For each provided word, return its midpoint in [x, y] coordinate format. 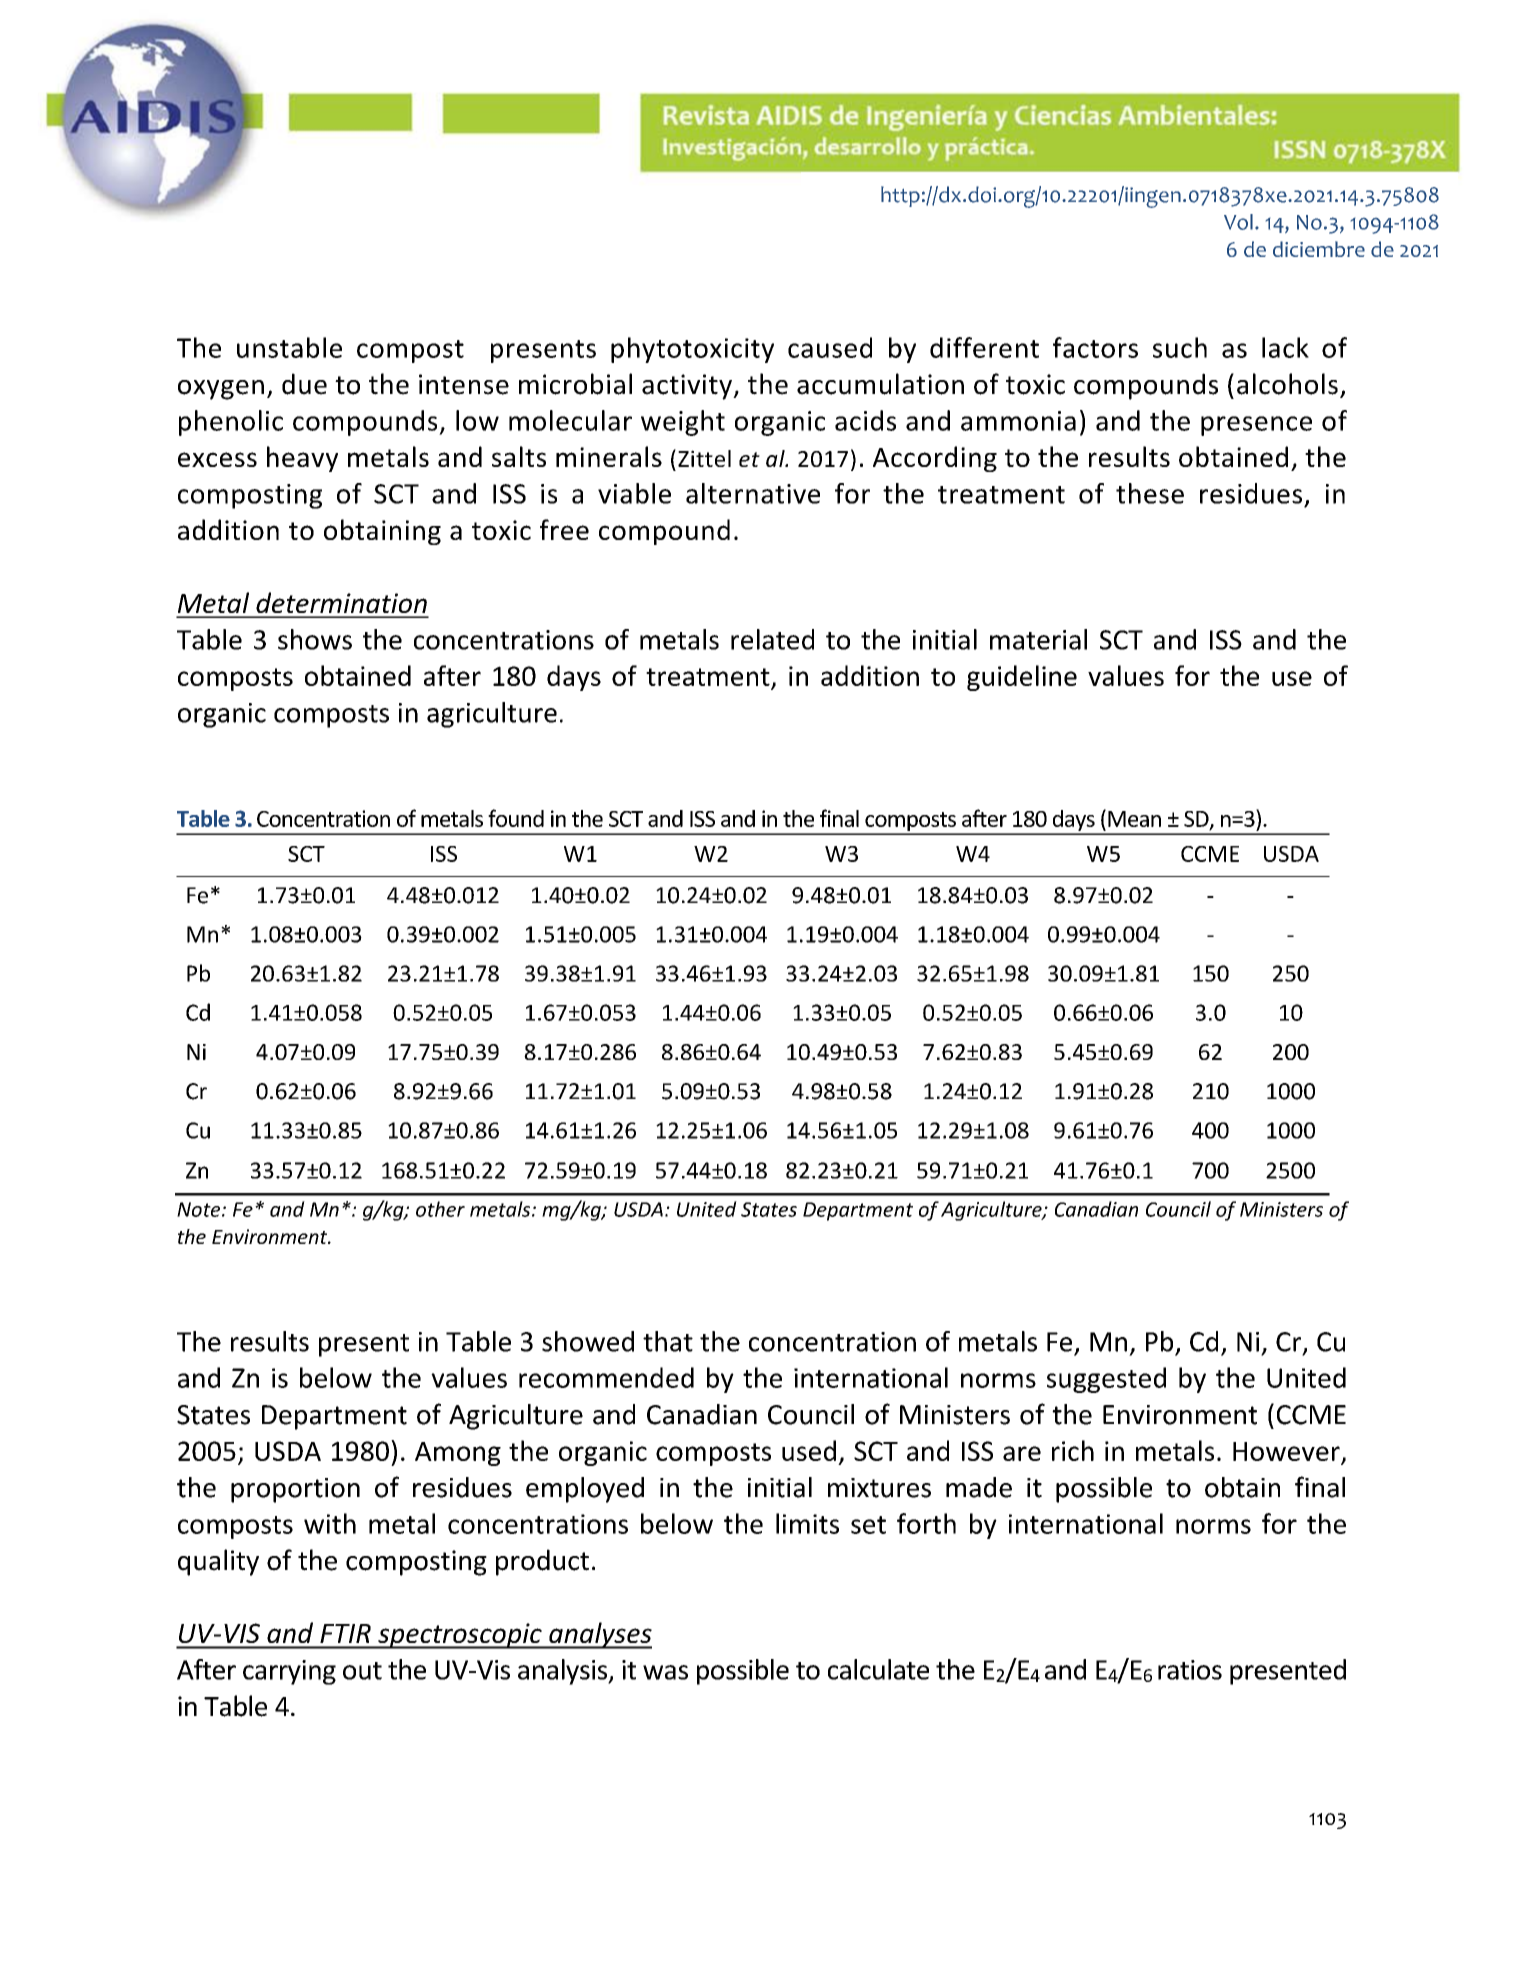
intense [464, 384]
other [440, 1209]
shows [315, 639]
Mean [1134, 819]
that [668, 1341]
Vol [1238, 222]
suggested [1106, 1380]
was [665, 1672]
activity [688, 387]
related [772, 639]
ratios [1190, 1670]
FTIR [345, 1633]
